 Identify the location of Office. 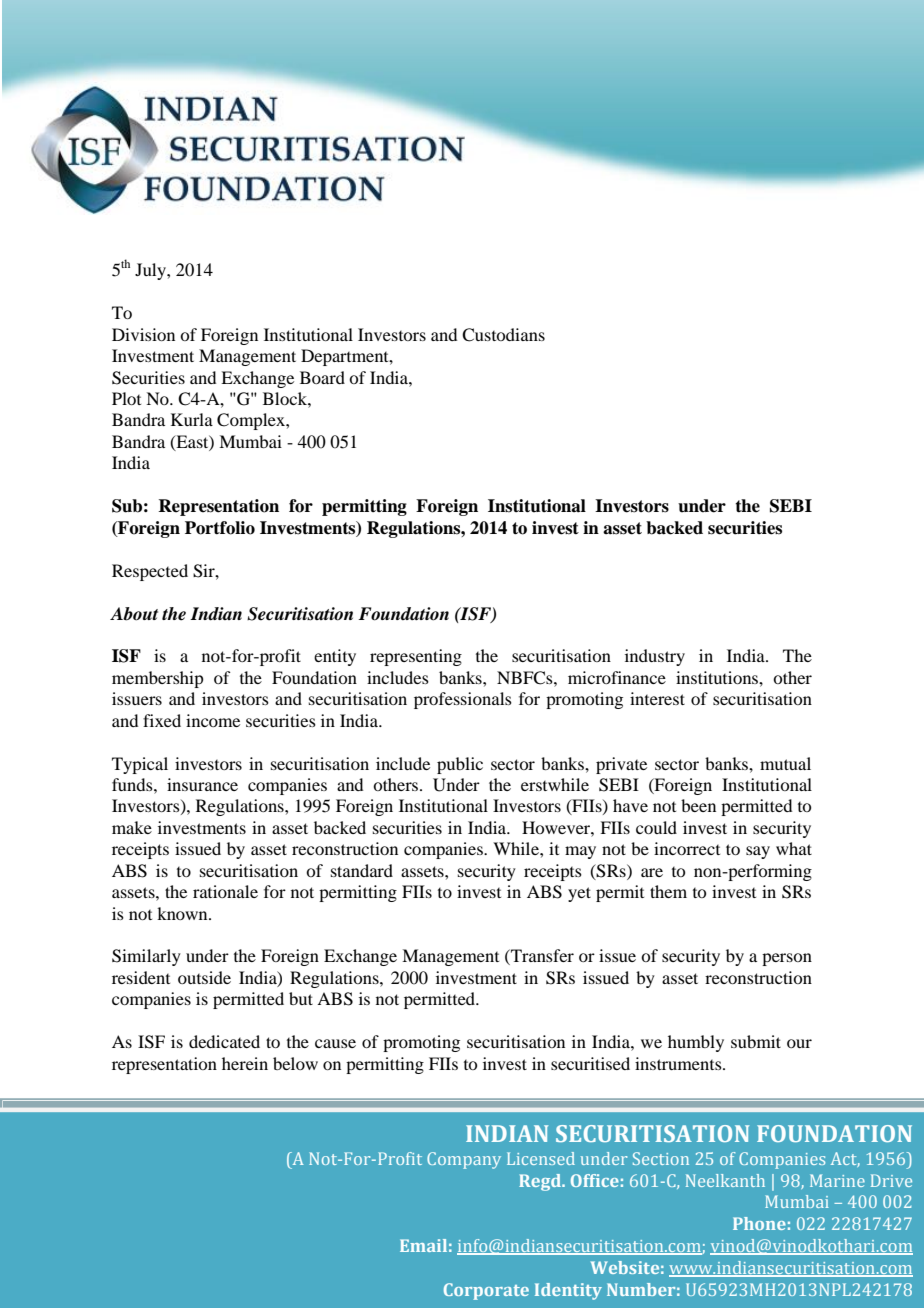
(595, 1180).
